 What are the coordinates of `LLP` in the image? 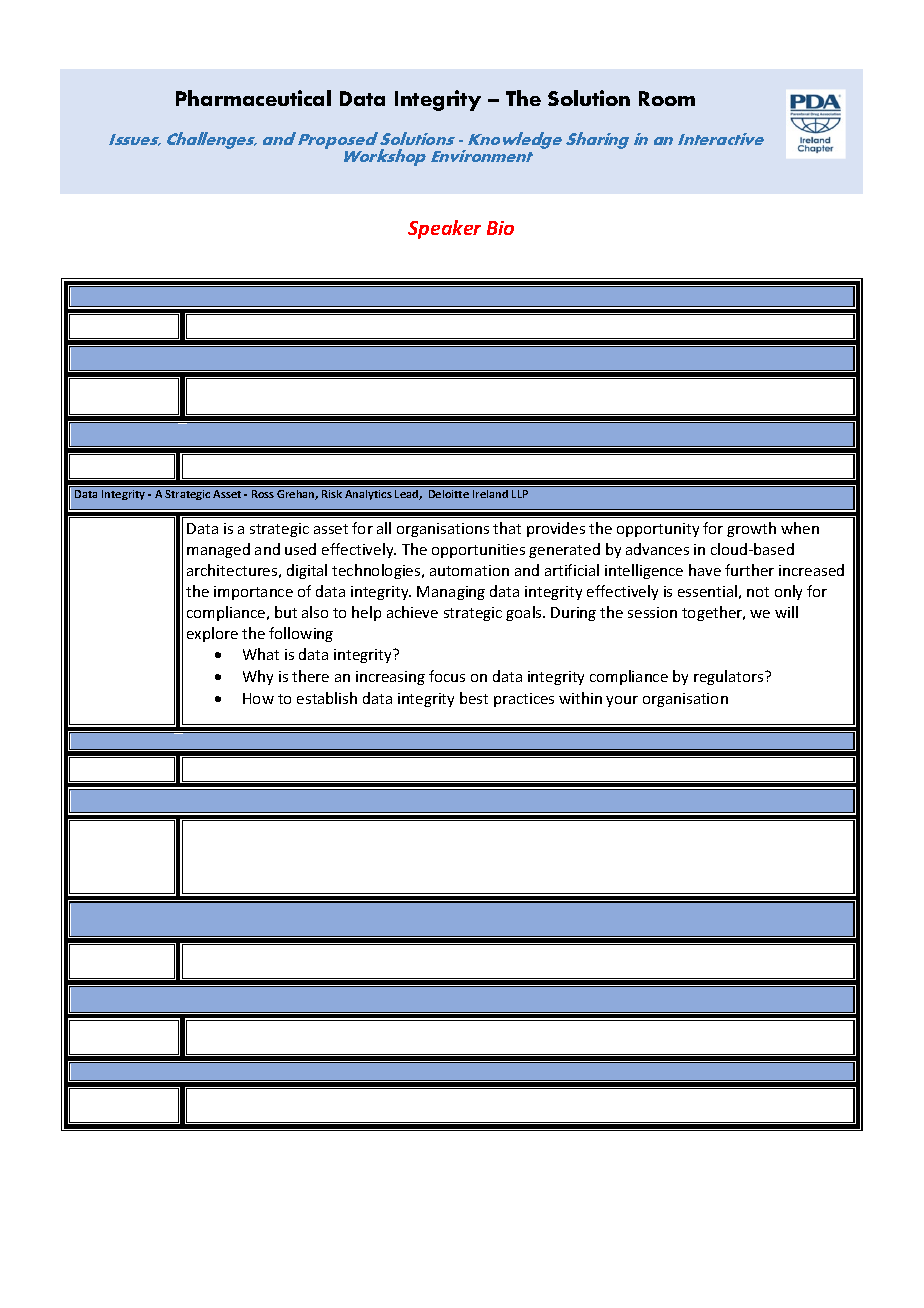 It's located at (520, 494).
